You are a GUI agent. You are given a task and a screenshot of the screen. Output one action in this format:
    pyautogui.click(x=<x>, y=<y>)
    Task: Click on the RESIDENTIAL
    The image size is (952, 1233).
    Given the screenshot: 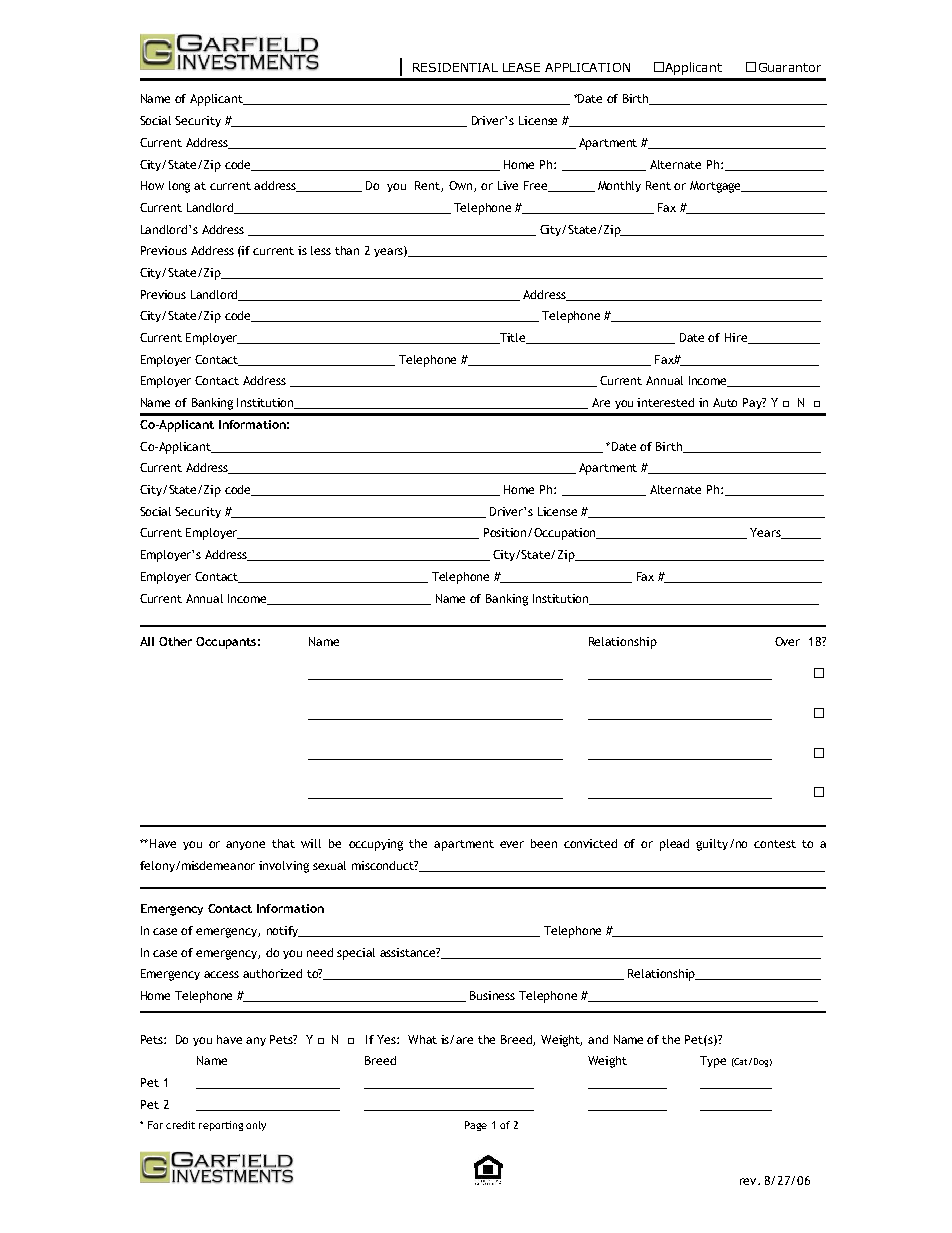 What is the action you would take?
    pyautogui.click(x=455, y=67)
